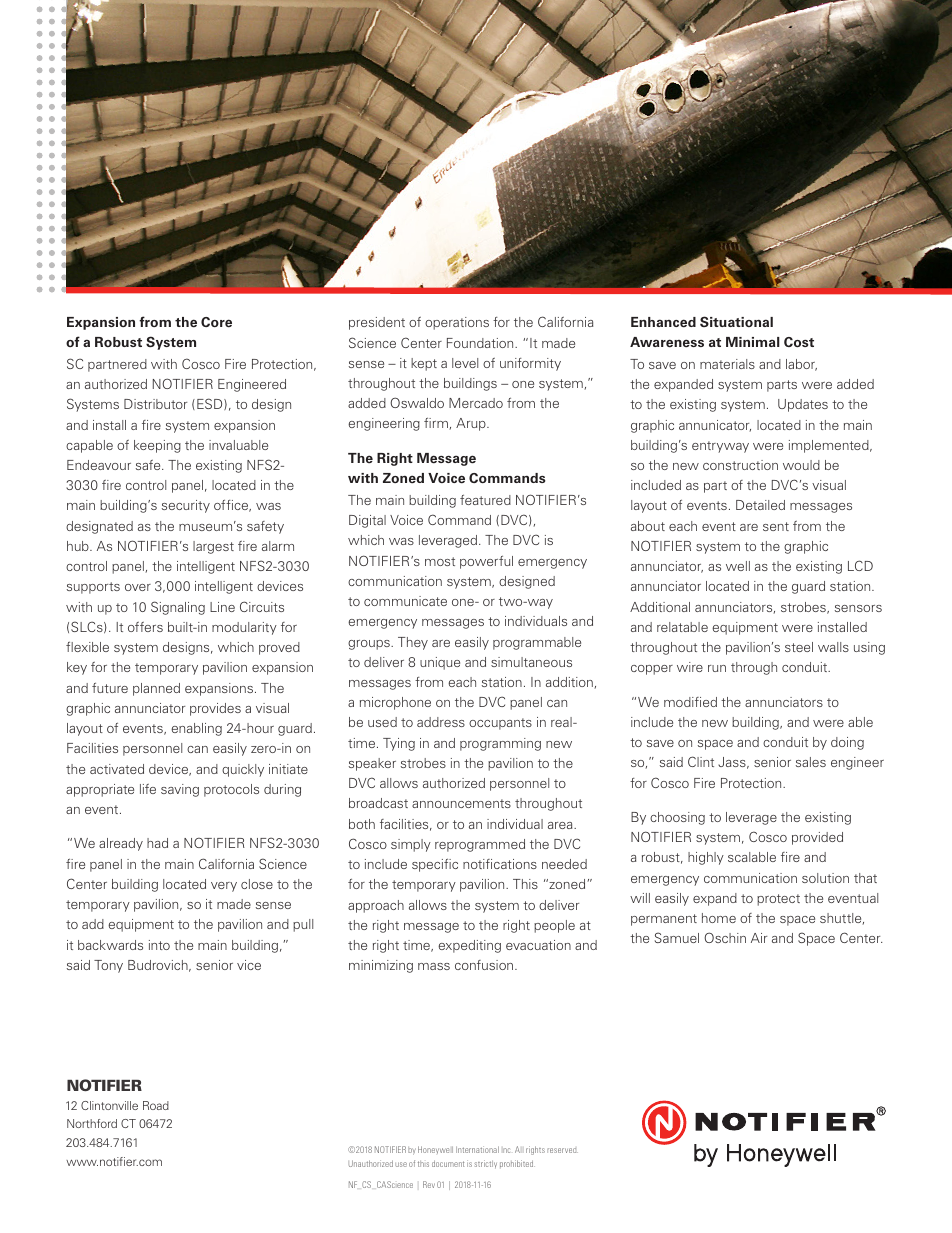 Image resolution: width=952 pixels, height=1233 pixels. Describe the element at coordinates (481, 343) in the image. I see `Foundation` at that location.
